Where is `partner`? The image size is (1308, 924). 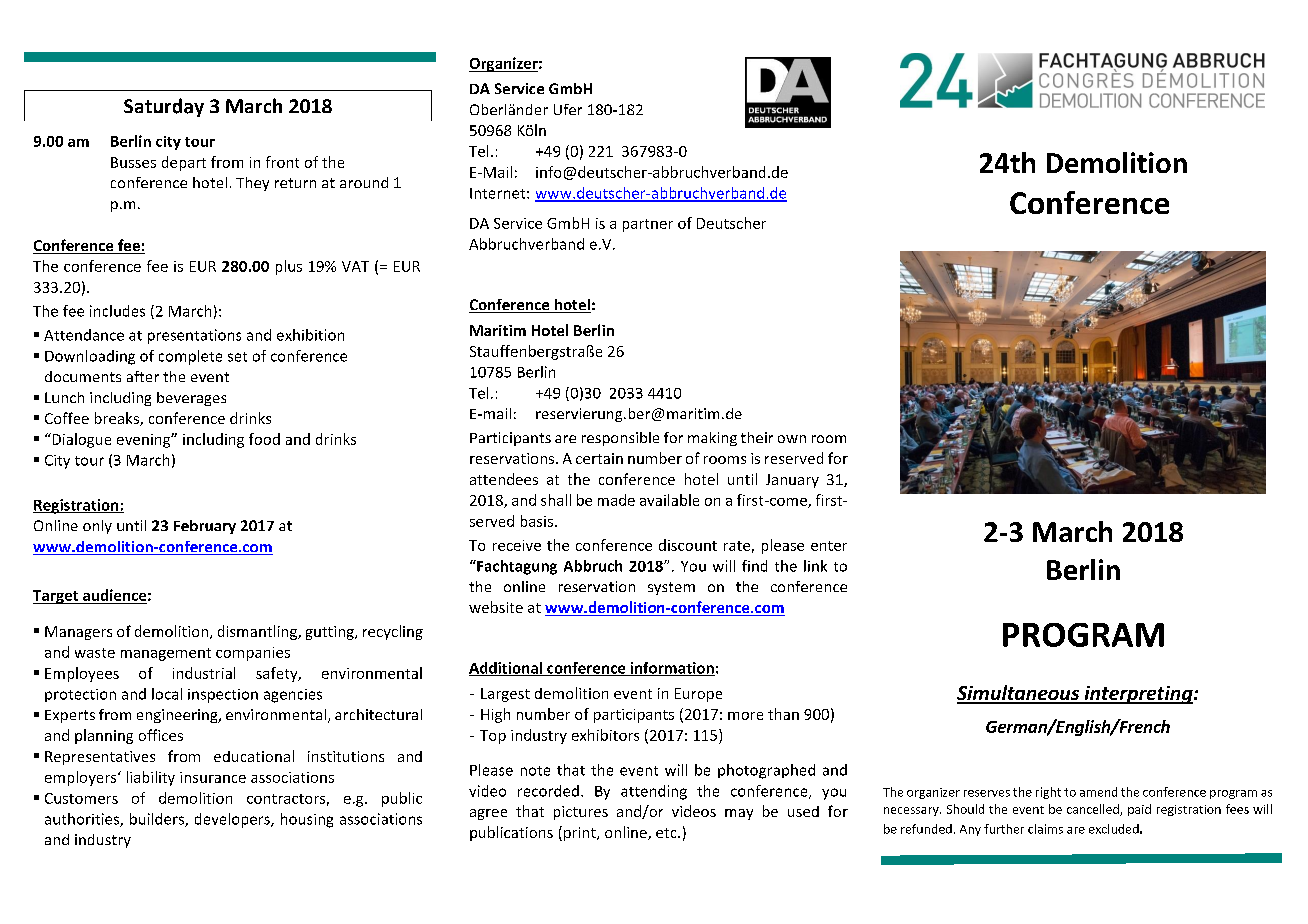 partner is located at coordinates (648, 225).
